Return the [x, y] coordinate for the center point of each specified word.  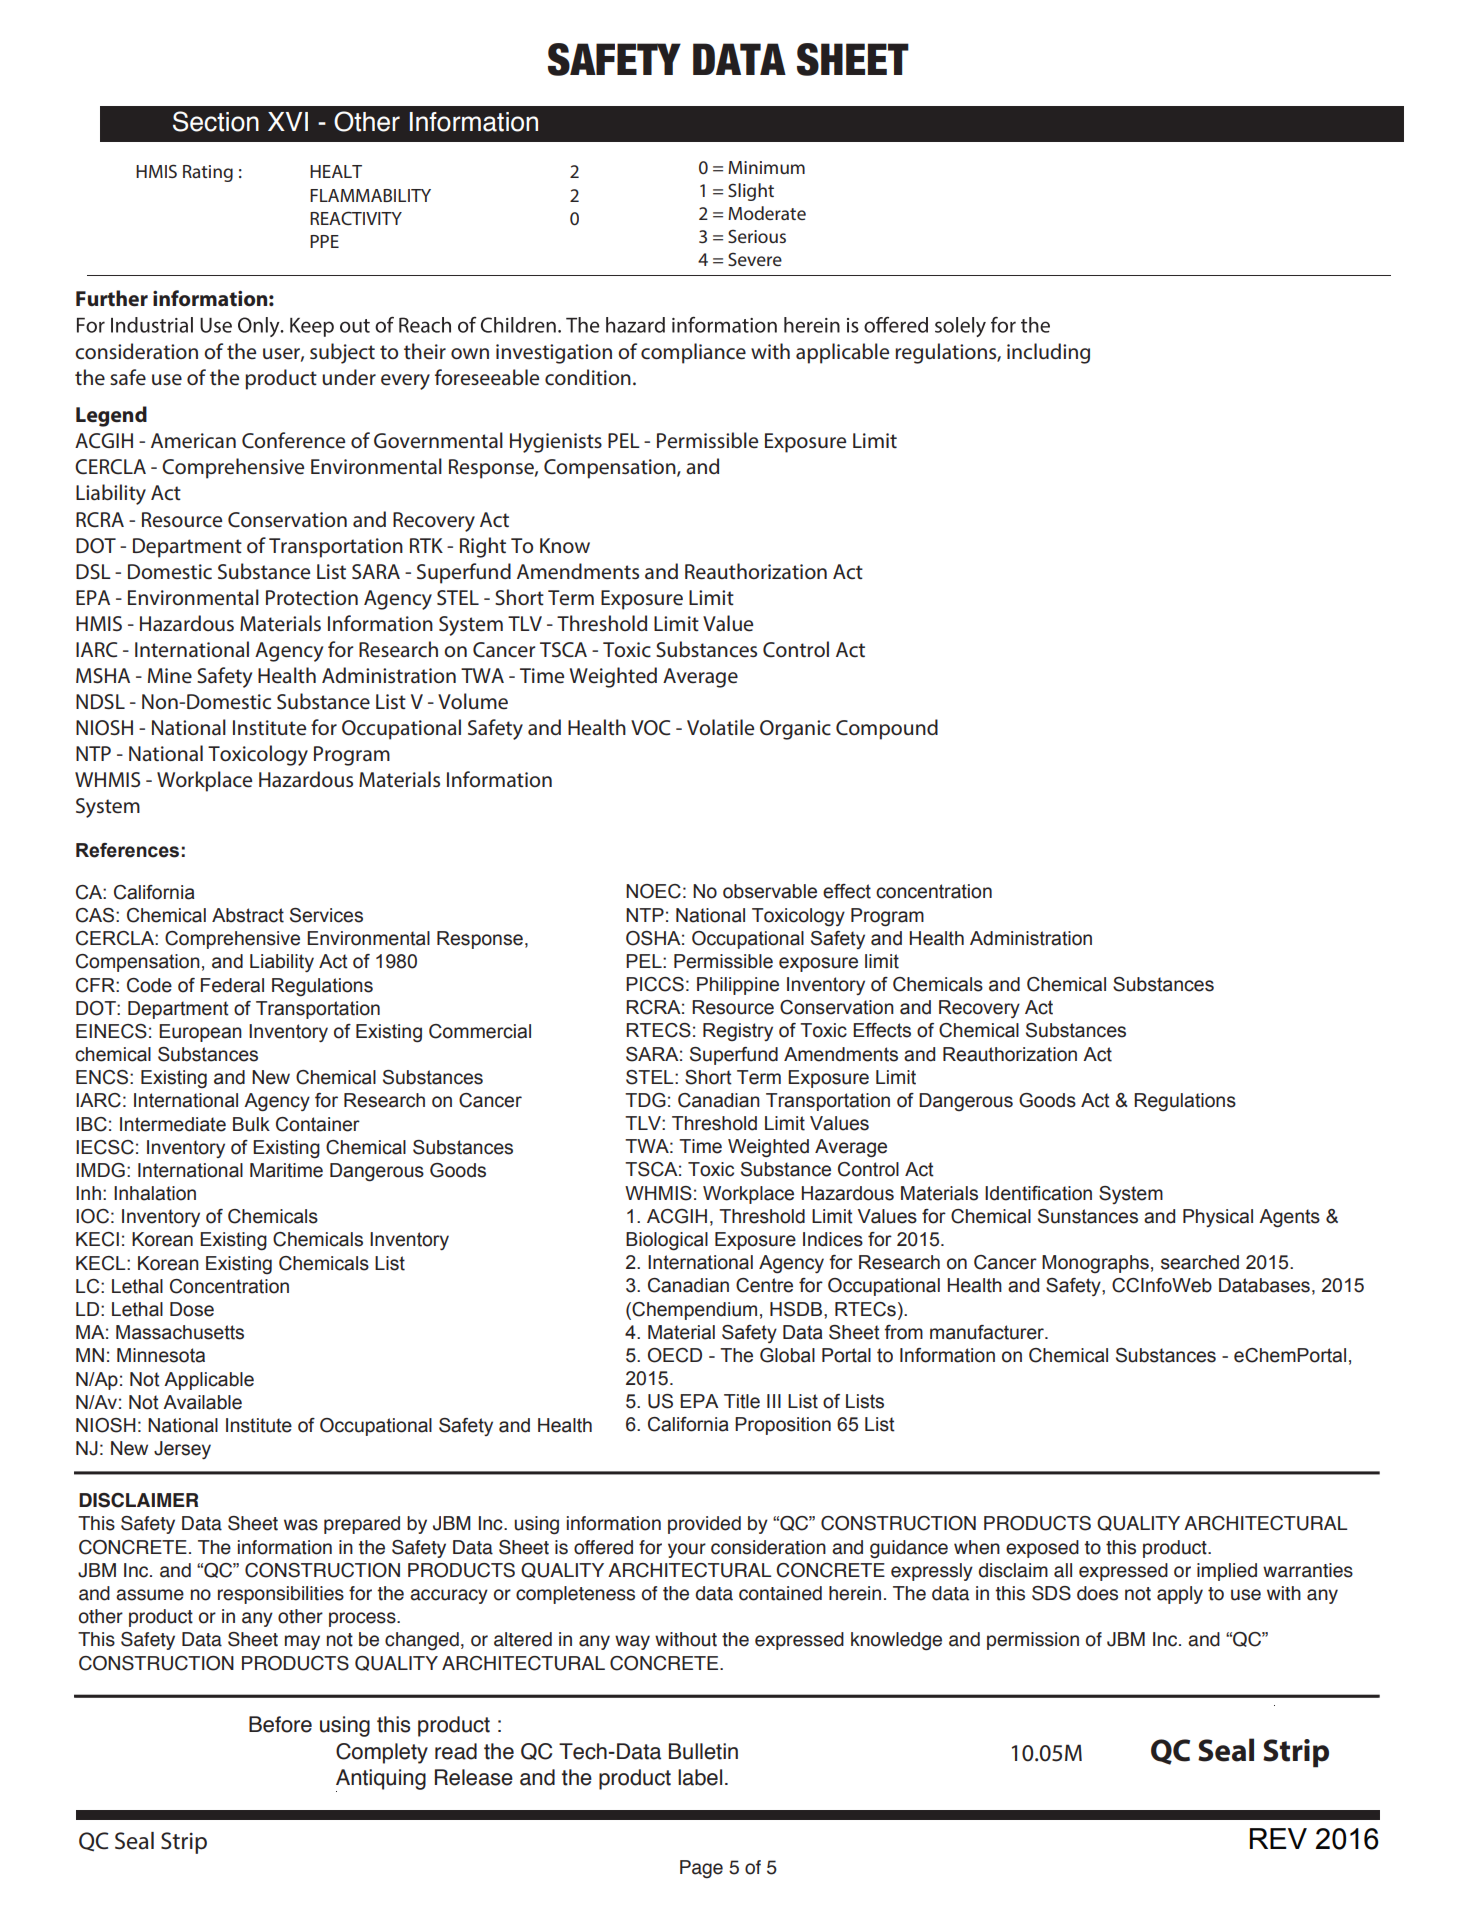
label [700, 1777]
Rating [208, 173]
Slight [751, 192]
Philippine [738, 986]
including [1048, 353]
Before [280, 1724]
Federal [232, 985]
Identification [1038, 1193]
